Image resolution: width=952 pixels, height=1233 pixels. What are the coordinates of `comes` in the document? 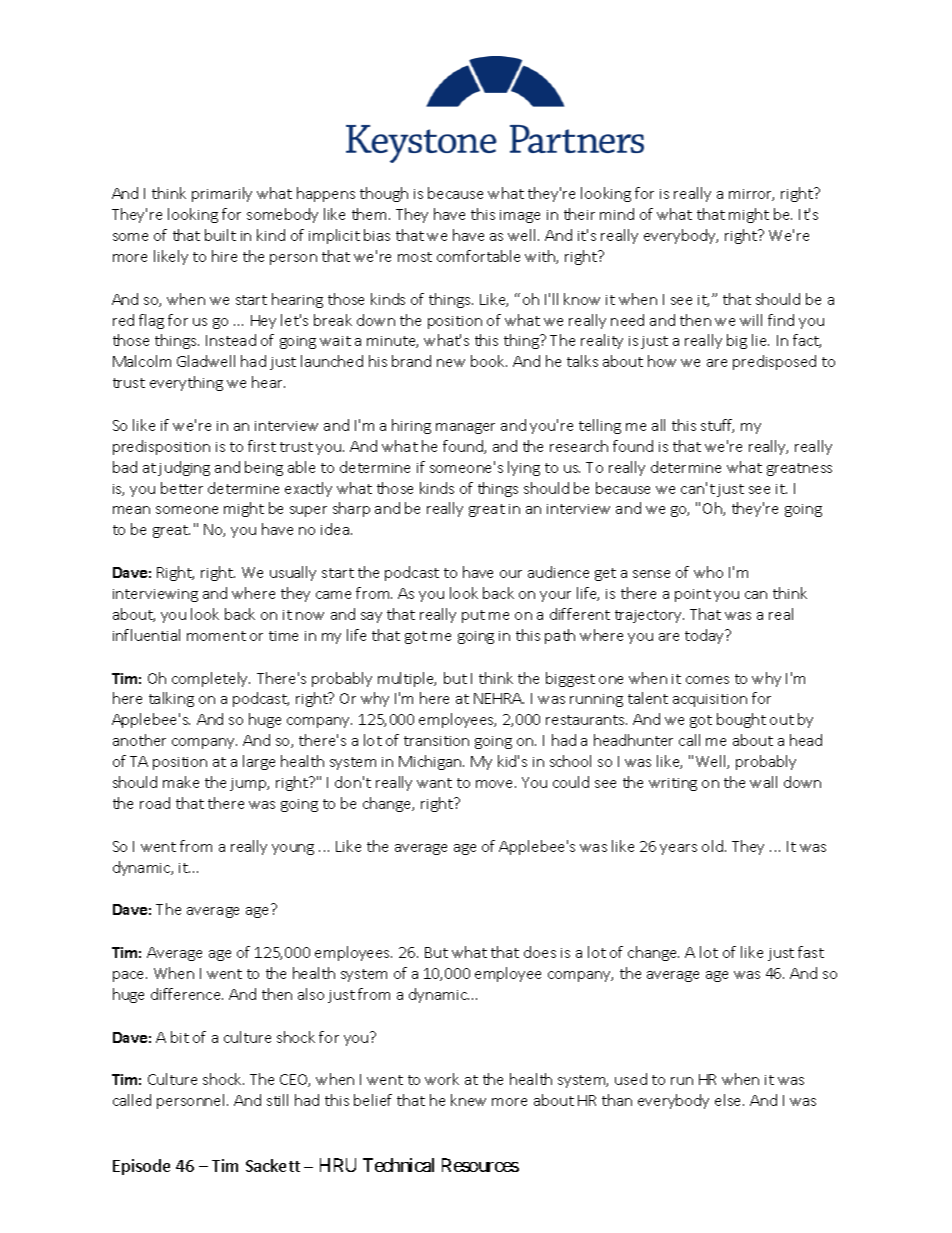 It's located at (707, 680).
